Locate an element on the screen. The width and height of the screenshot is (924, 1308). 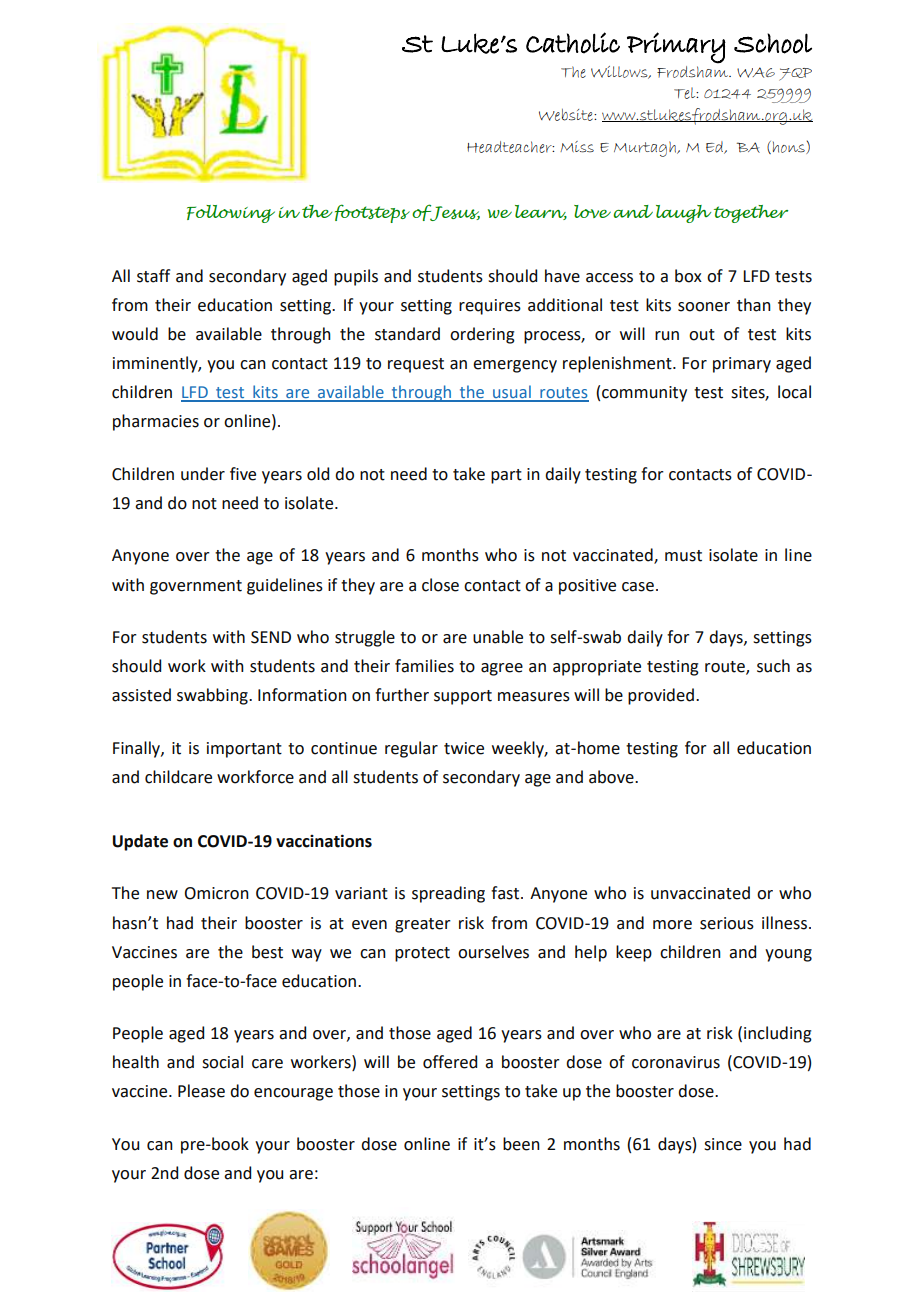
must is located at coordinates (683, 556).
